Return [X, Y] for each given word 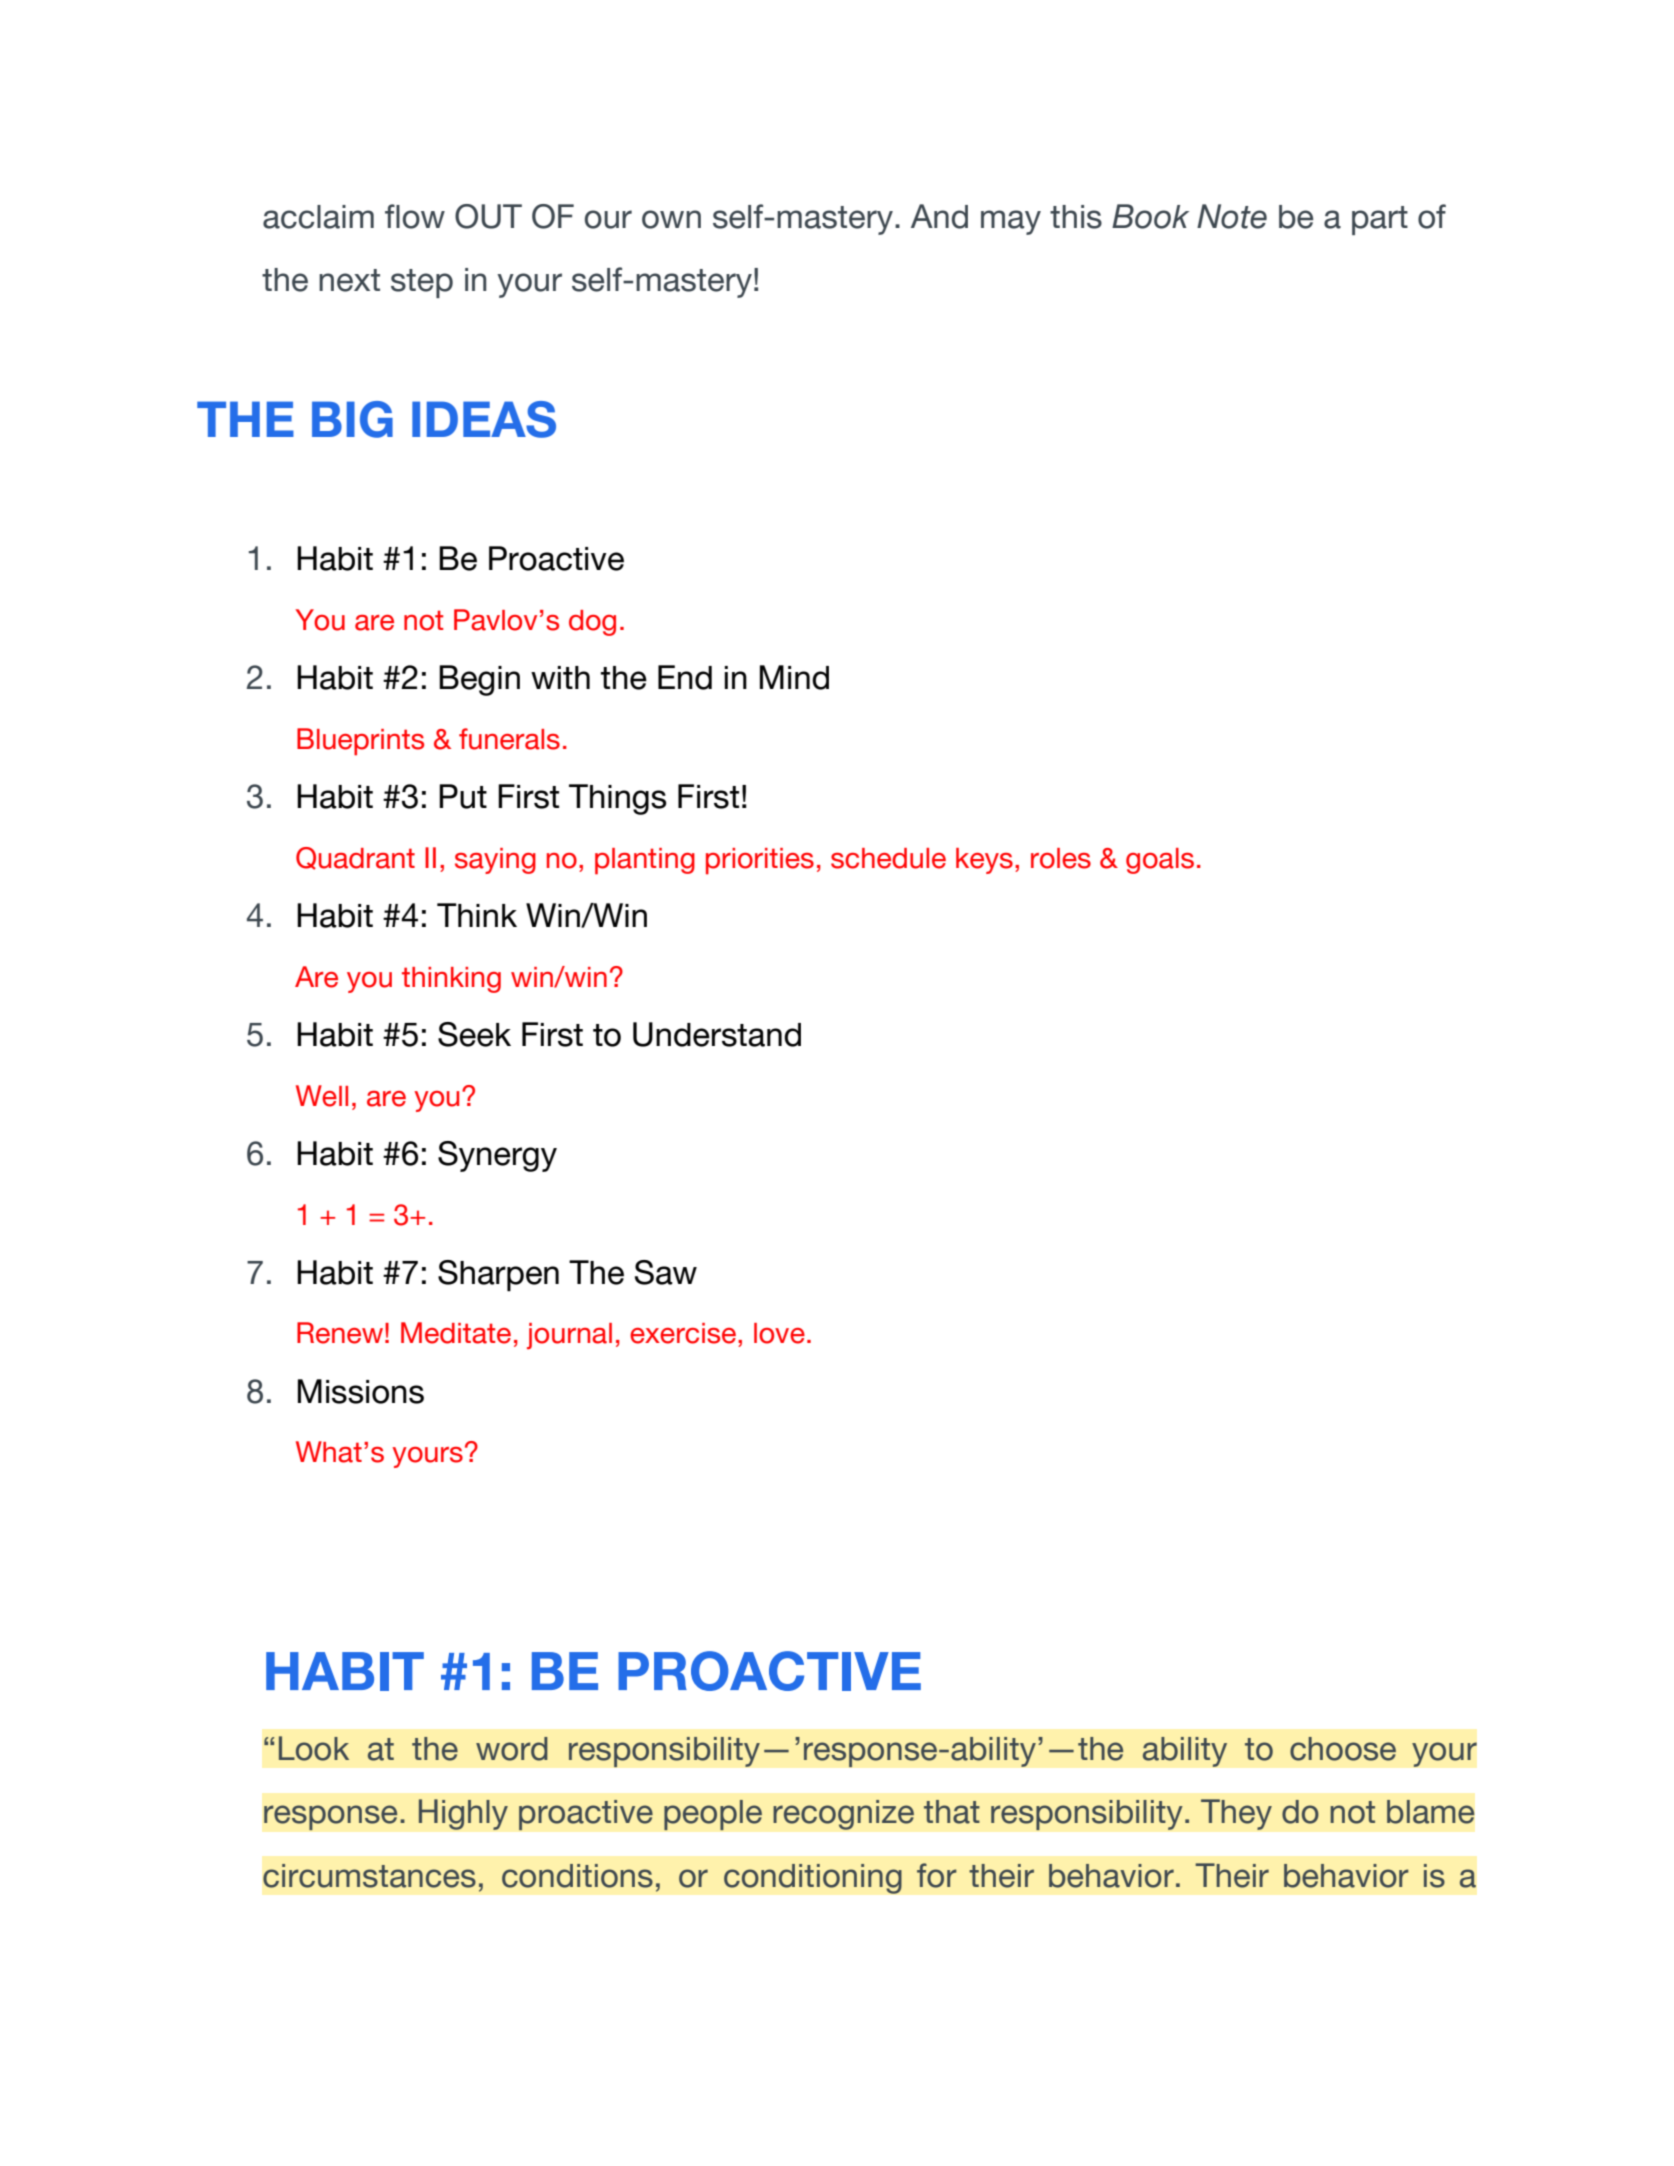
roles [1061, 858]
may [1011, 222]
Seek [474, 1034]
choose [1343, 1749]
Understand [717, 1034]
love [779, 1333]
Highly [463, 1814]
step [422, 283]
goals [1160, 861]
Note [1232, 216]
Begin [479, 680]
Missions [361, 1391]
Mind [794, 677]
